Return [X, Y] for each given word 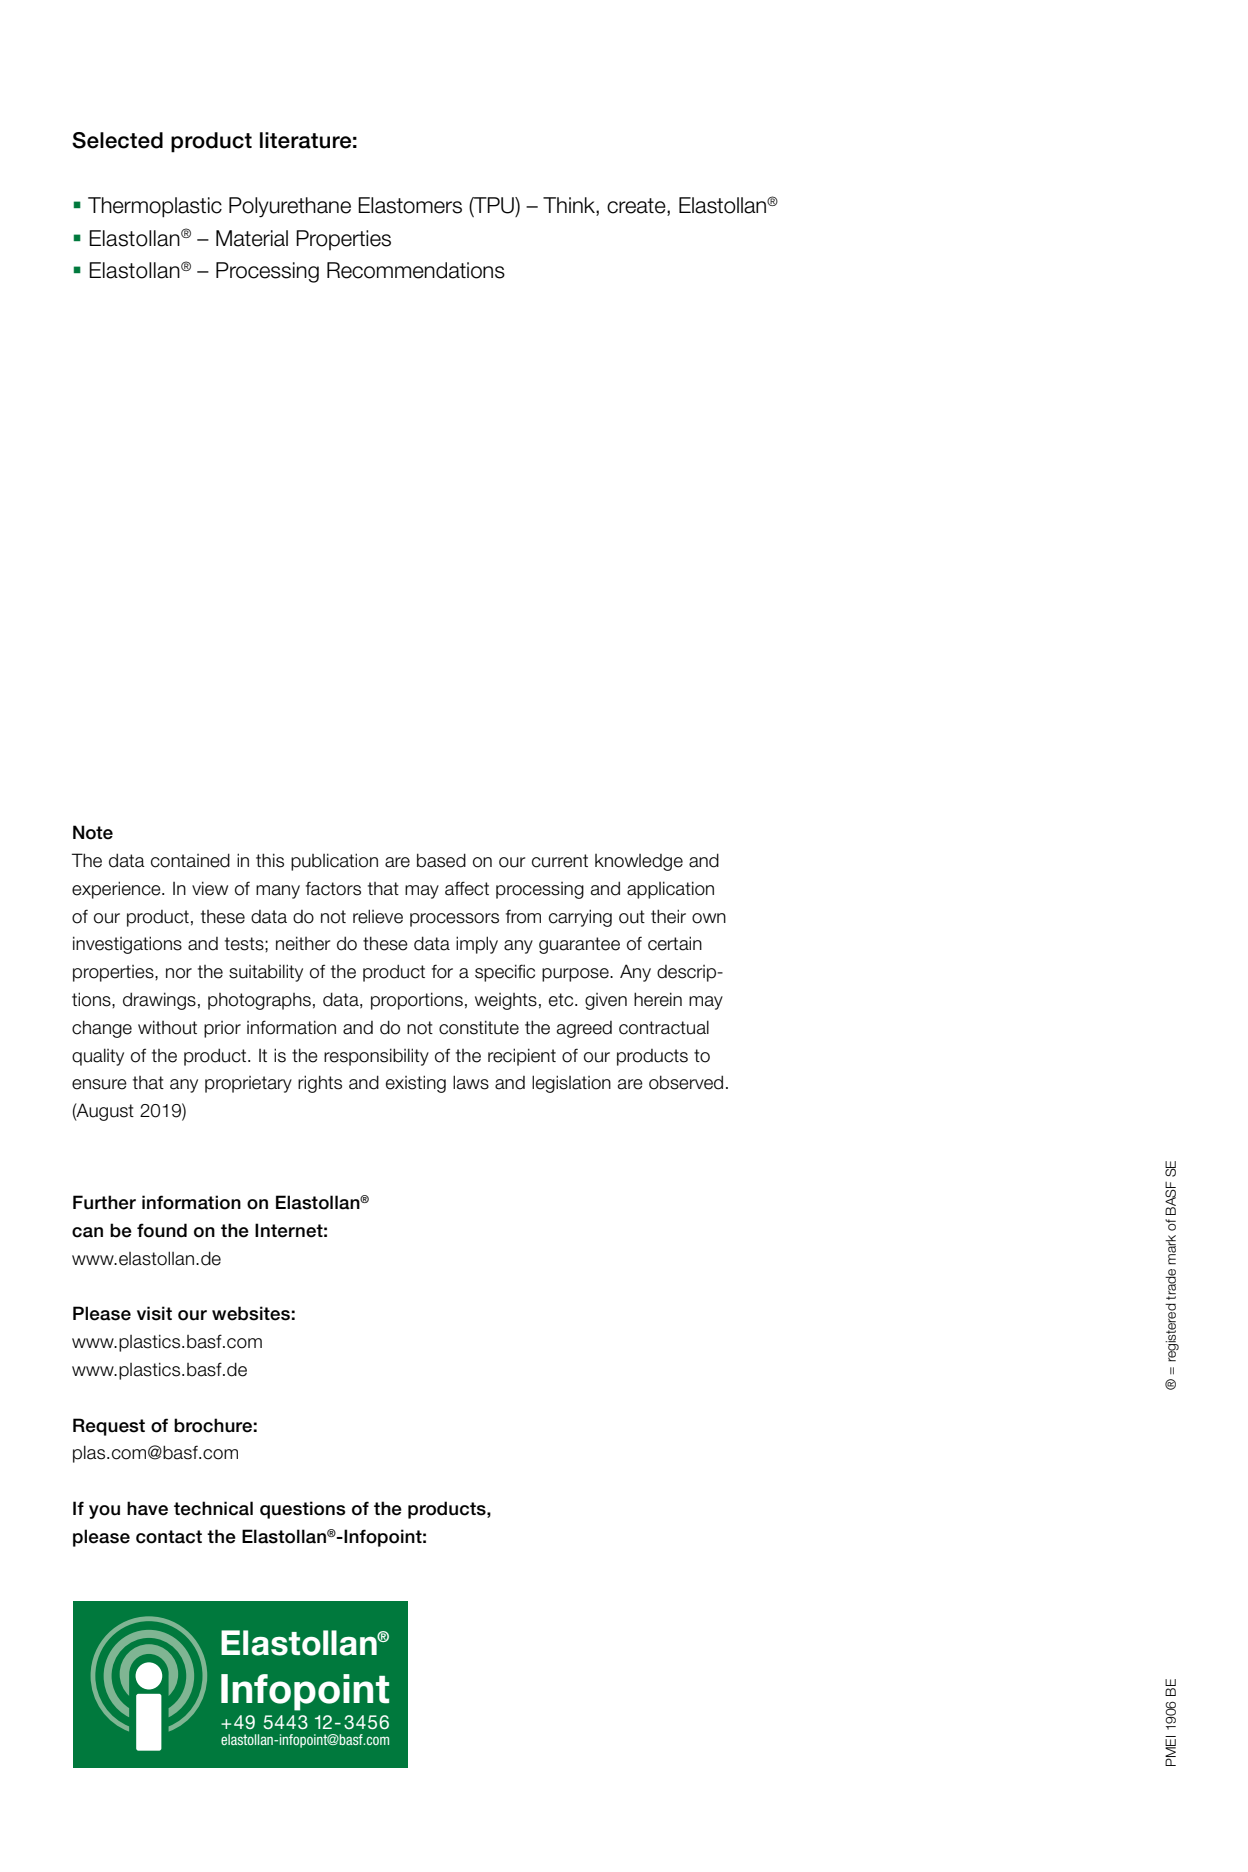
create [637, 207]
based [441, 860]
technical [213, 1508]
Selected [117, 140]
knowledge [639, 862]
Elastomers [410, 205]
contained [190, 860]
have [147, 1508]
